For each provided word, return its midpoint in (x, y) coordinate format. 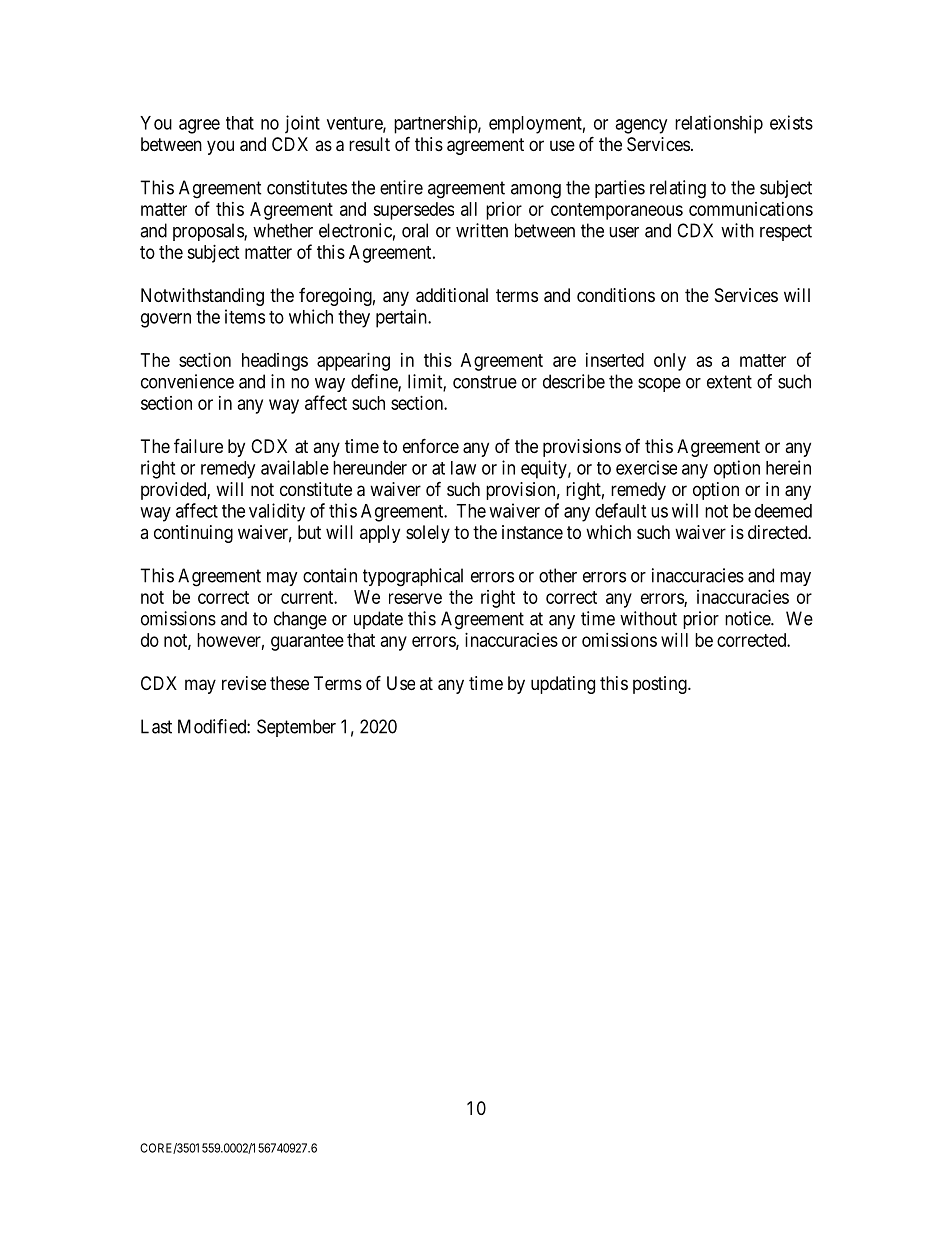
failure (198, 445)
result (369, 144)
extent (729, 382)
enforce (431, 445)
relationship (719, 124)
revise (244, 683)
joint (302, 124)
